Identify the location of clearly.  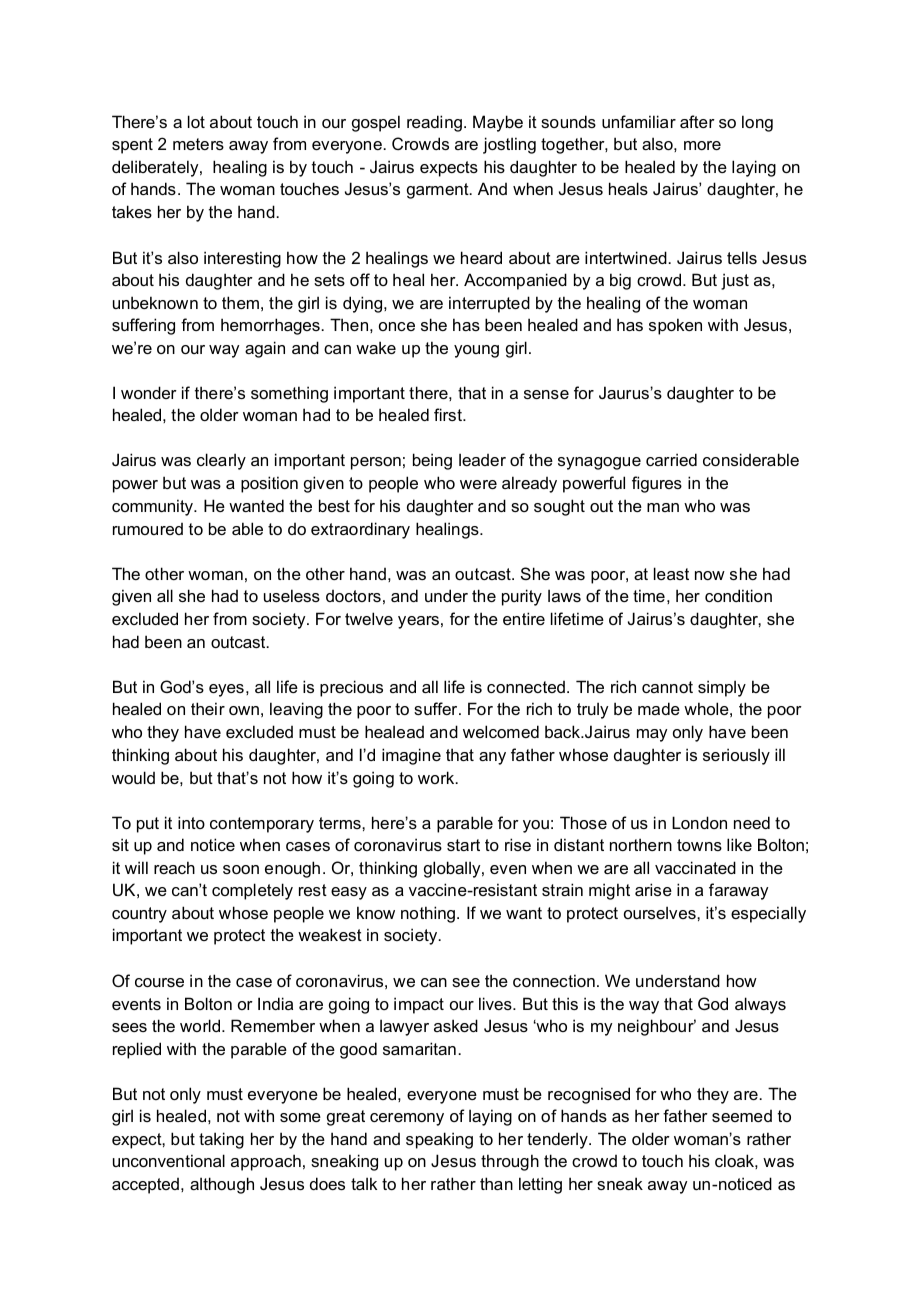
(221, 461).
